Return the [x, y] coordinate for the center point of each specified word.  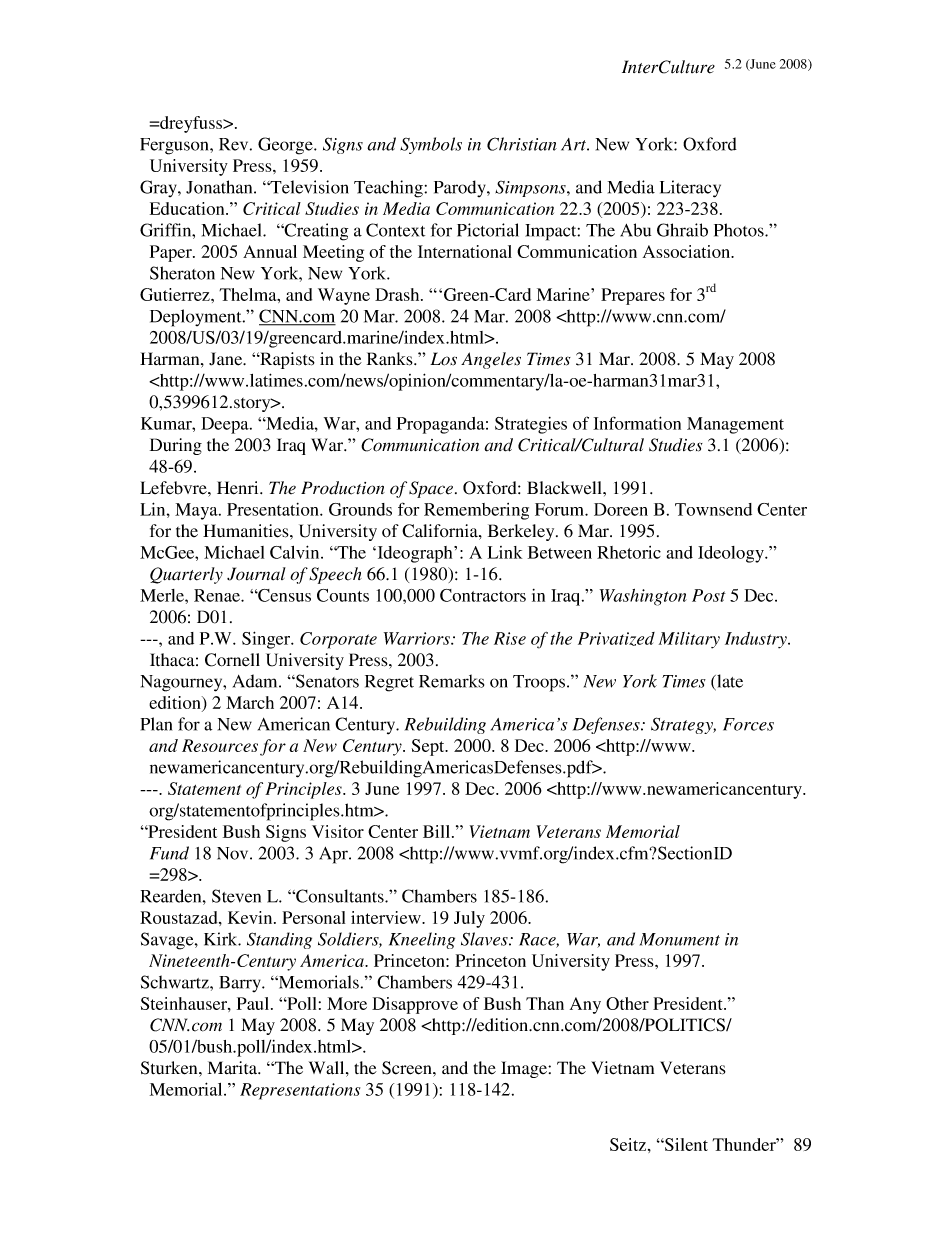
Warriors [418, 638]
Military [689, 640]
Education [188, 208]
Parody [461, 188]
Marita [234, 1068]
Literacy [690, 189]
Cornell [232, 660]
